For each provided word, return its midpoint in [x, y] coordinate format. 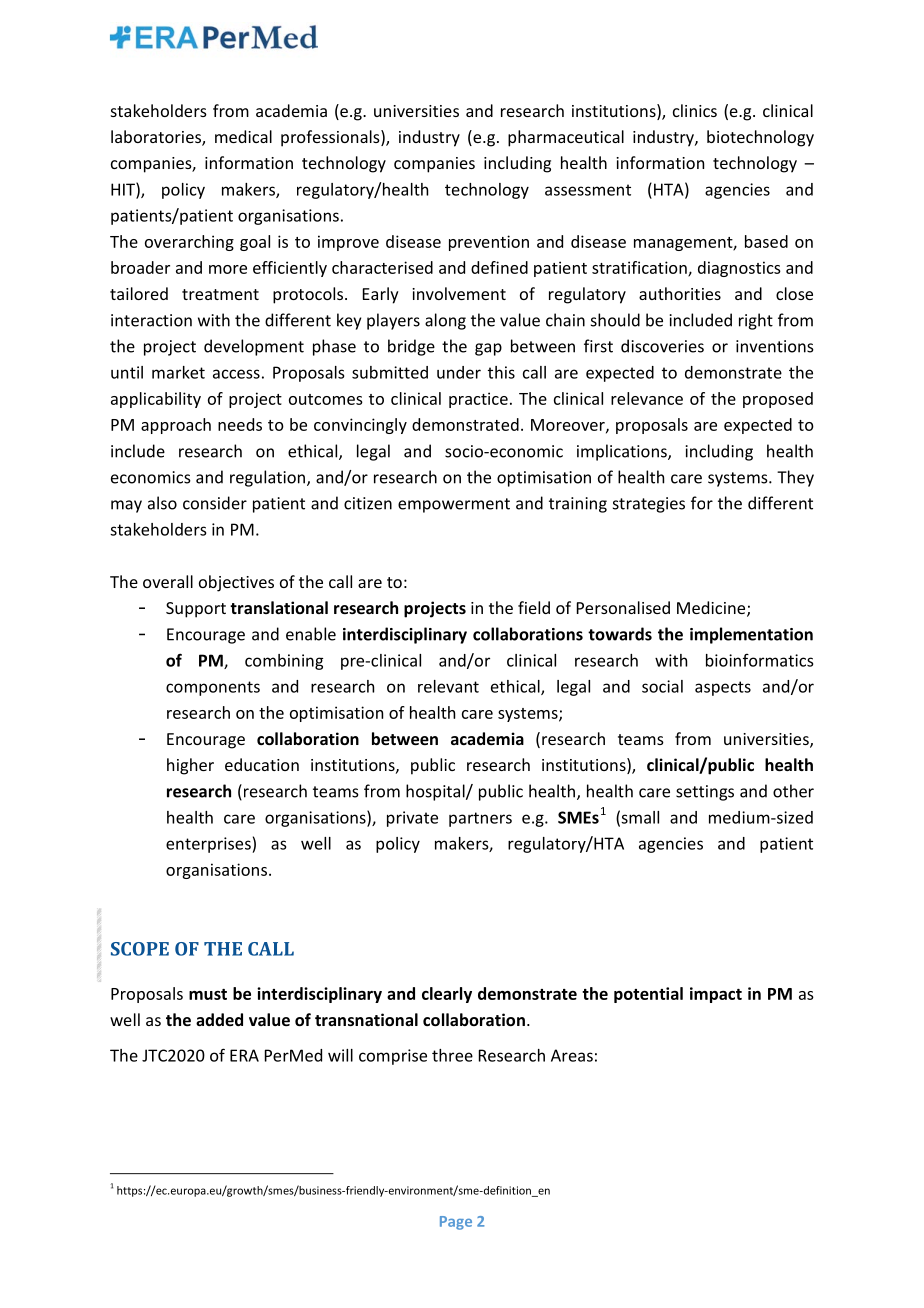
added [219, 1019]
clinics [695, 110]
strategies [649, 505]
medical [243, 136]
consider [215, 503]
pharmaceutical [566, 138]
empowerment [454, 505]
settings [705, 793]
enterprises [209, 845]
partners [480, 819]
